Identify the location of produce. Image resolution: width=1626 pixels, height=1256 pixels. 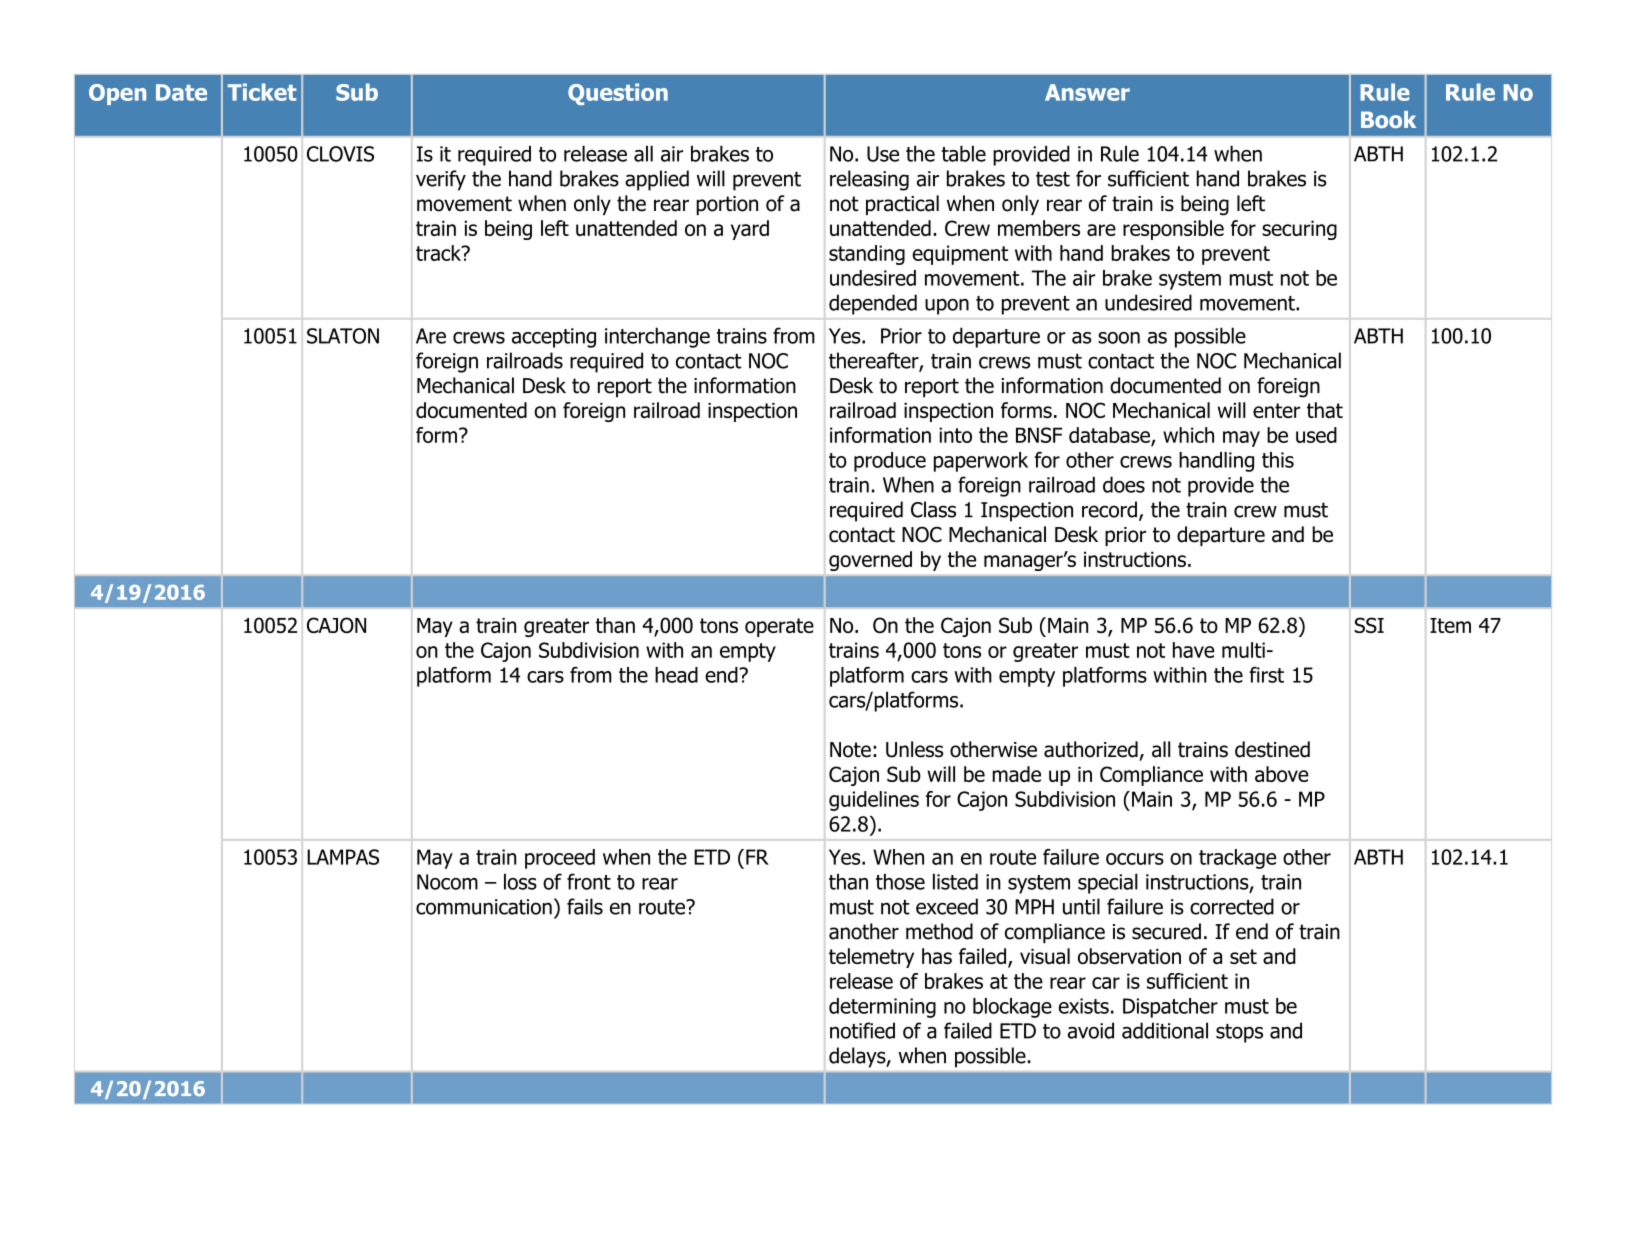
(890, 462).
